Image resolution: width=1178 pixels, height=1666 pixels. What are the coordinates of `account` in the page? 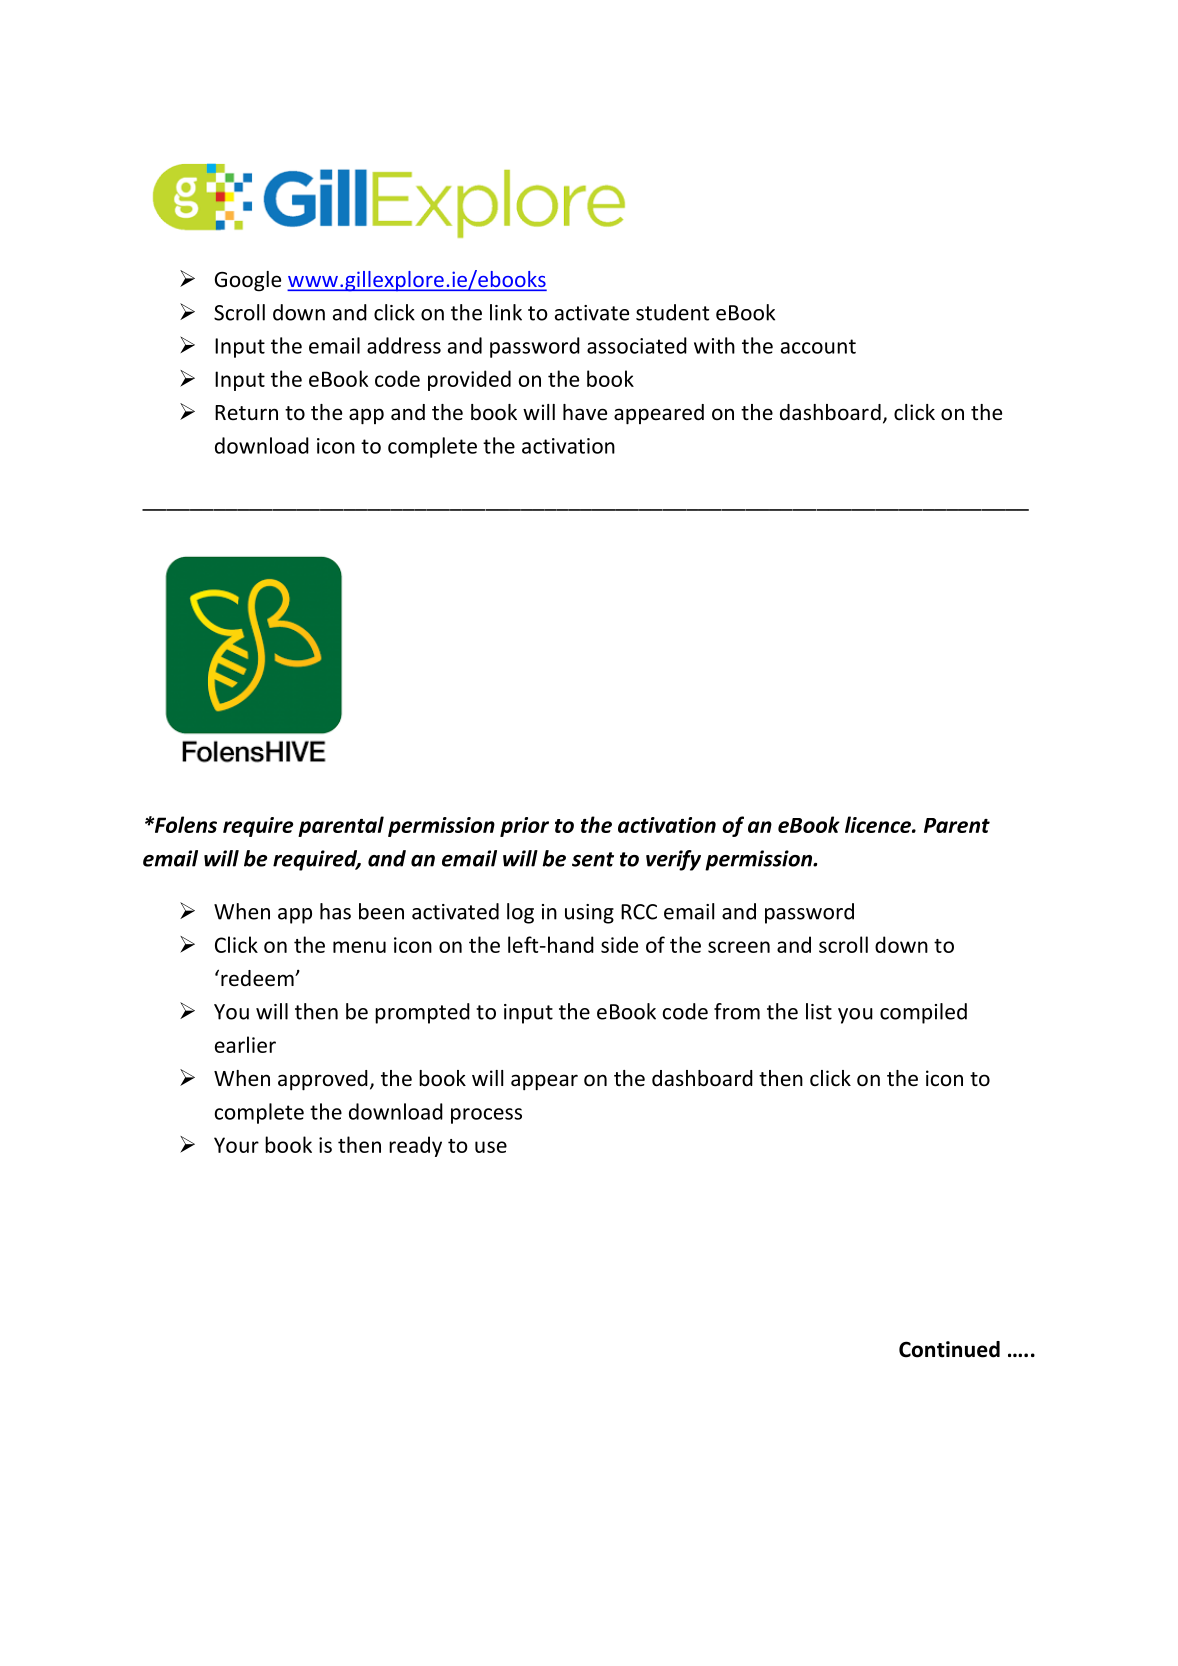 It's located at (818, 346).
